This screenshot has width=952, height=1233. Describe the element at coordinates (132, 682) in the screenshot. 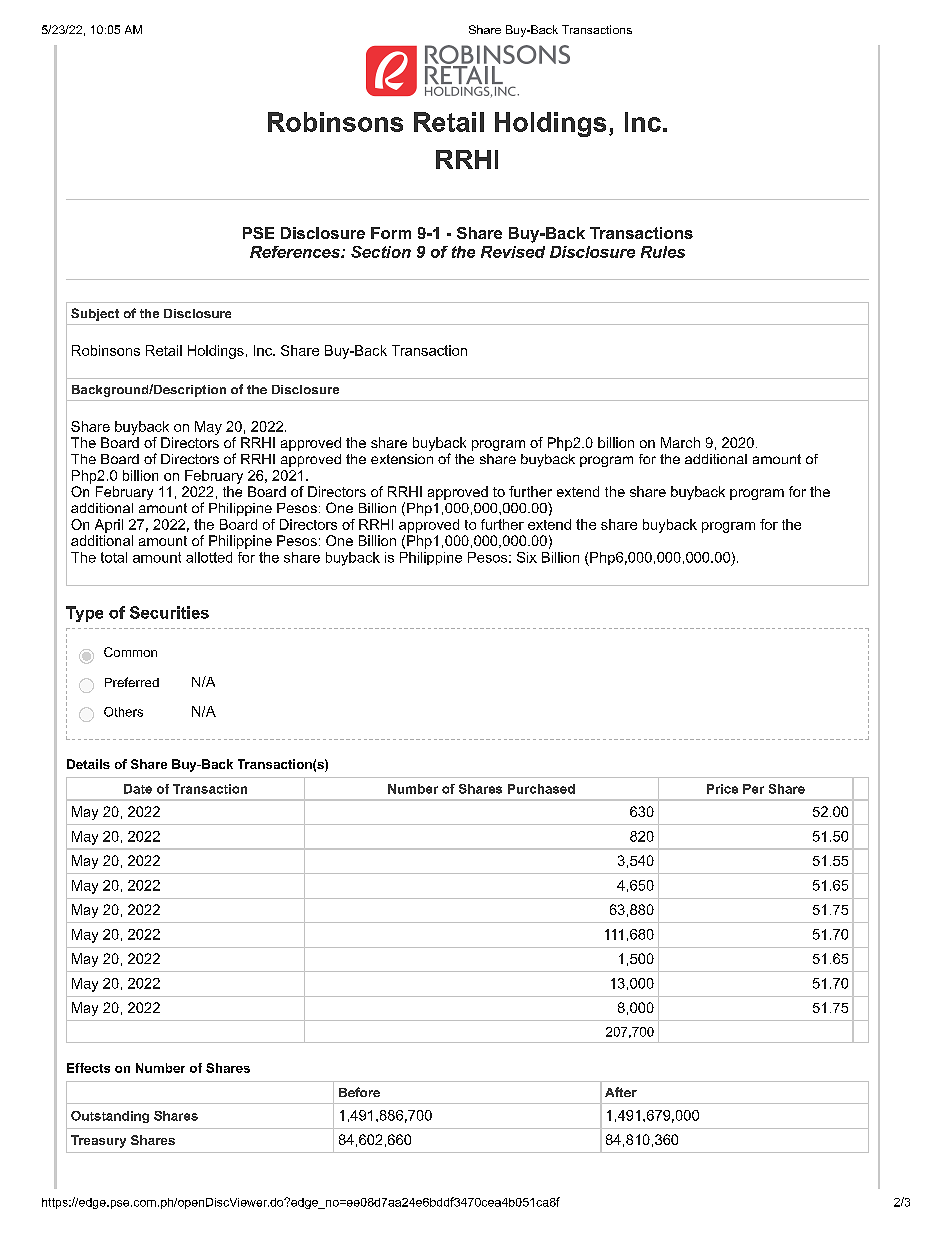

I see `Preferred` at that location.
